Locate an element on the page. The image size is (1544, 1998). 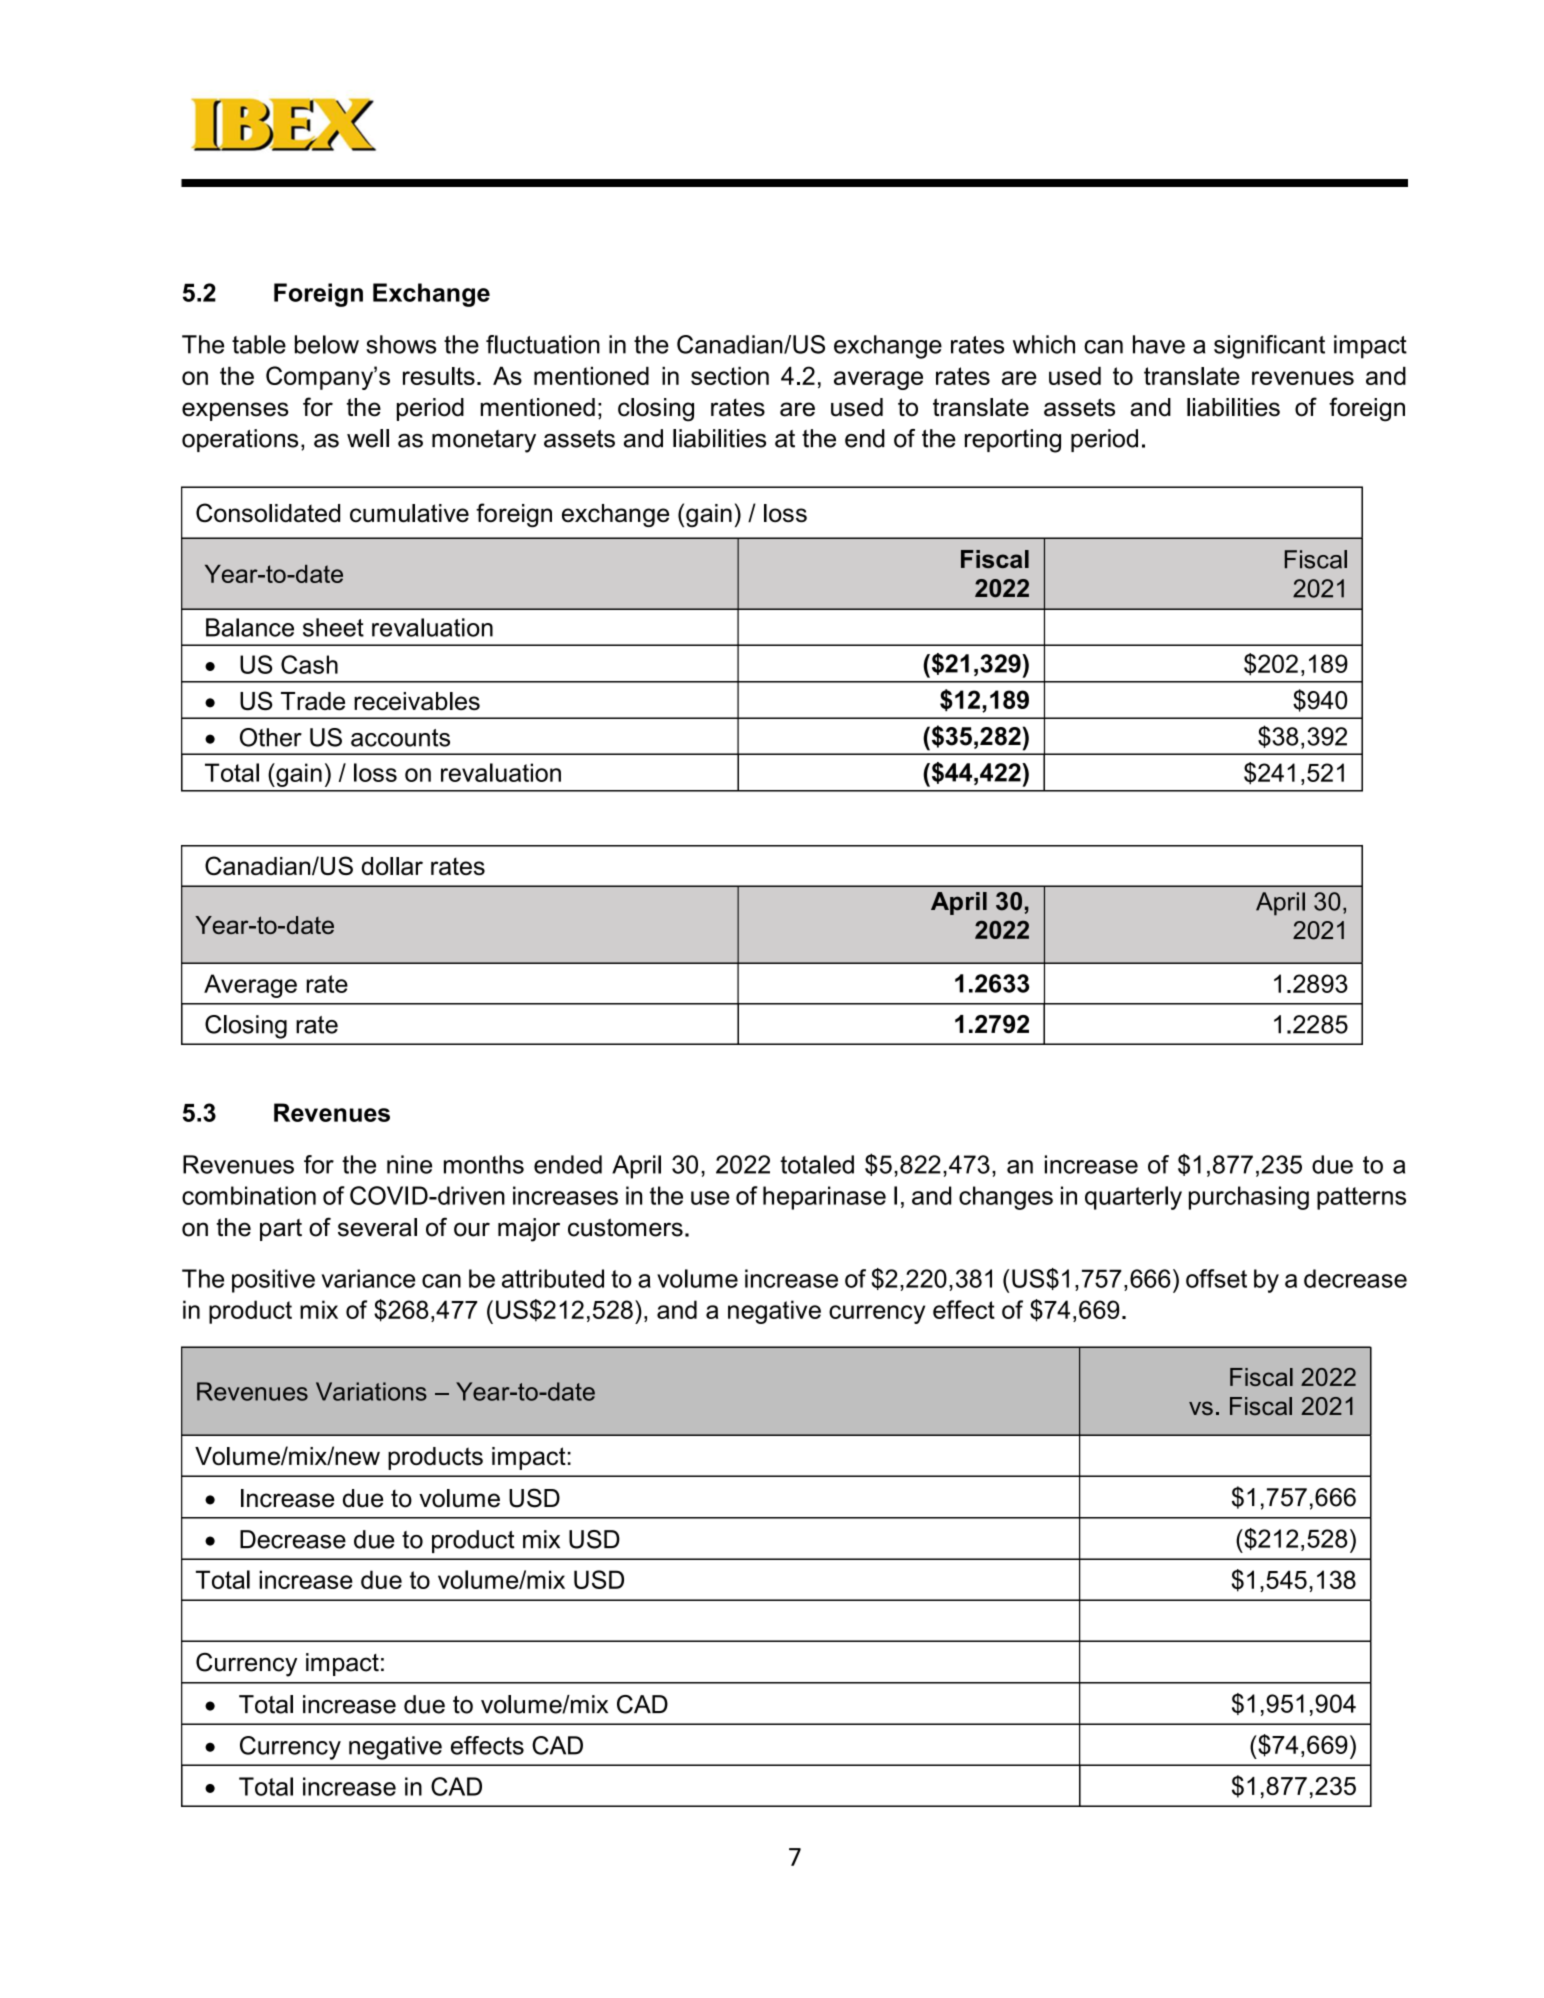
results is located at coordinates (439, 376).
